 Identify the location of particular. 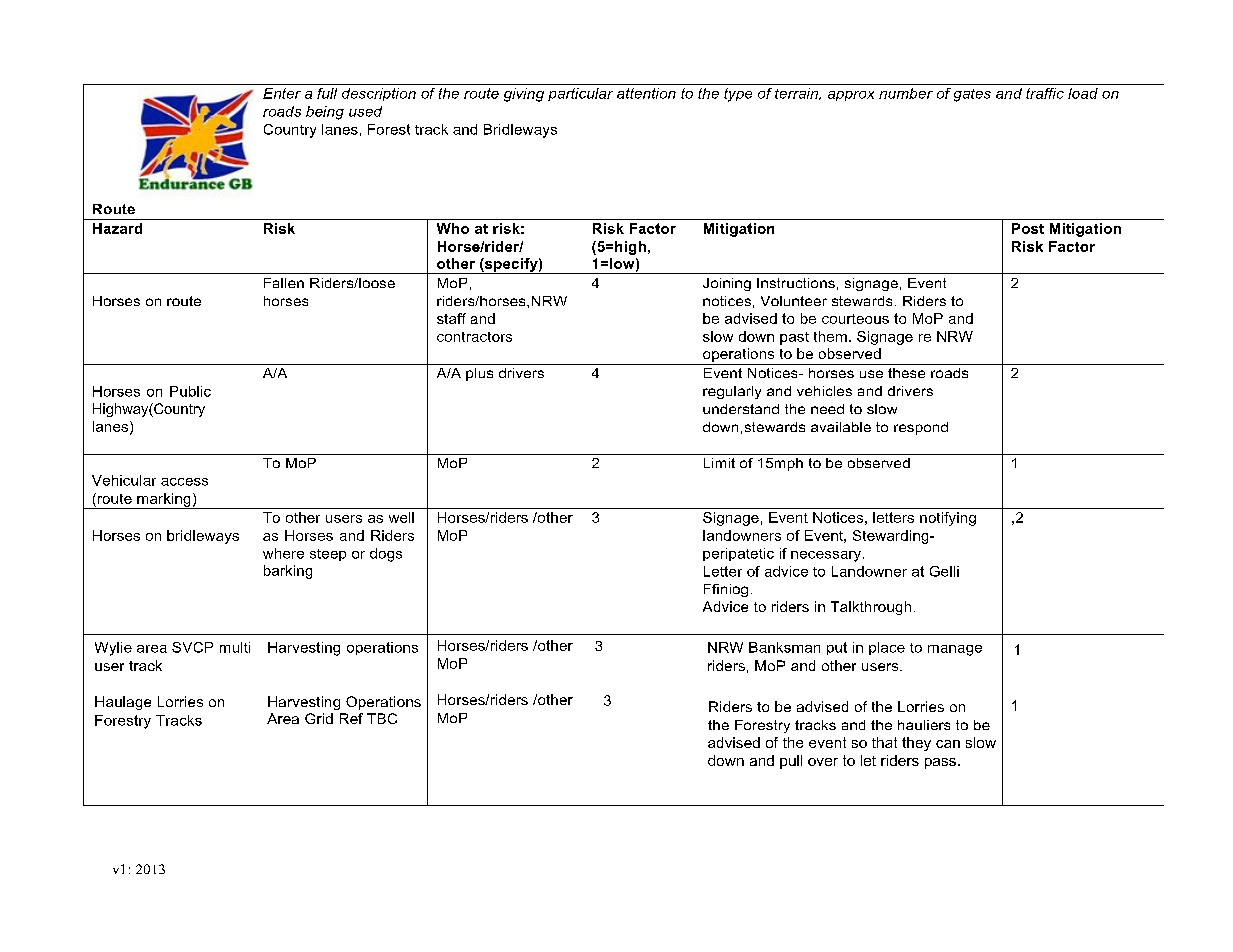
(580, 94).
